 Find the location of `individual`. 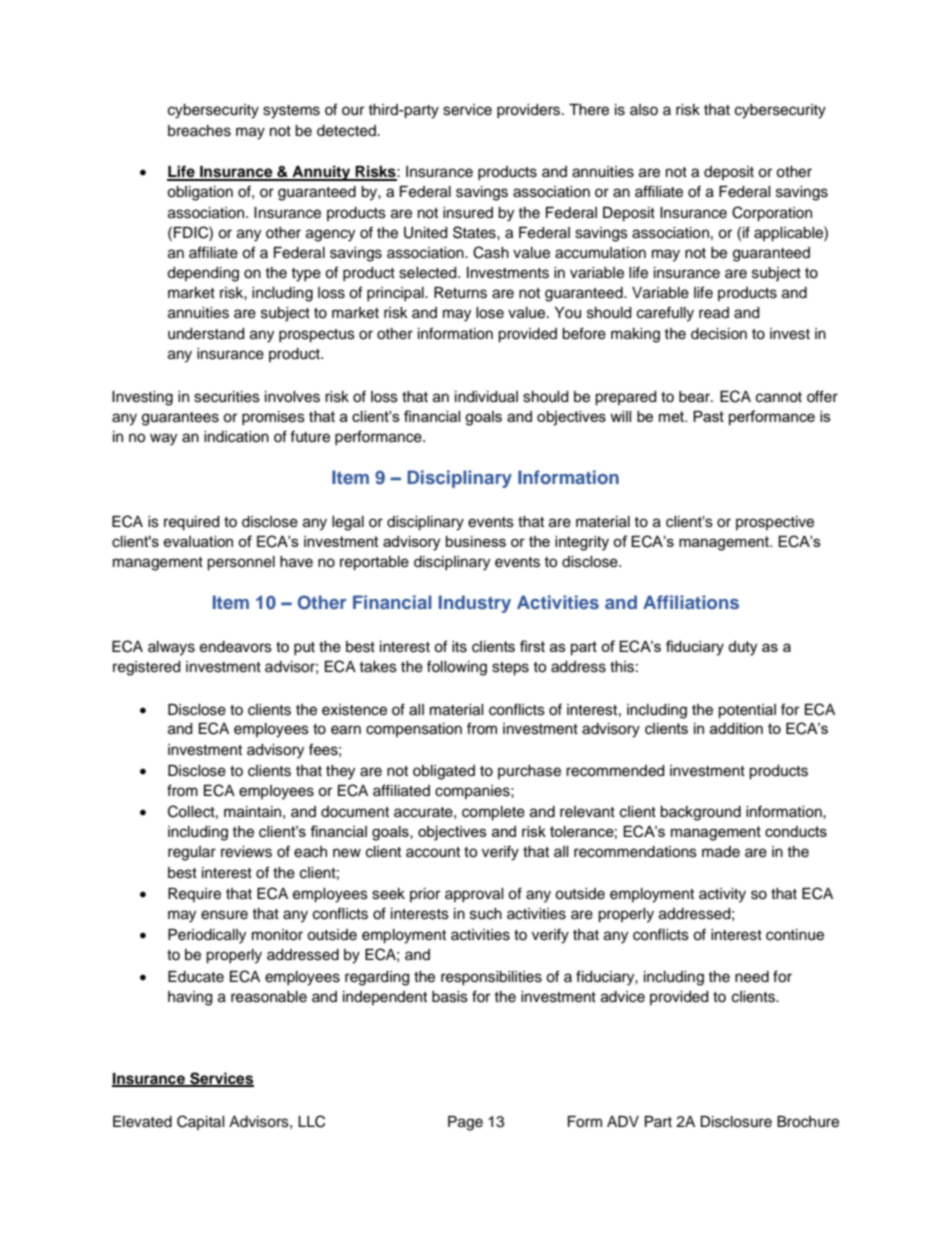

individual is located at coordinates (486, 397).
